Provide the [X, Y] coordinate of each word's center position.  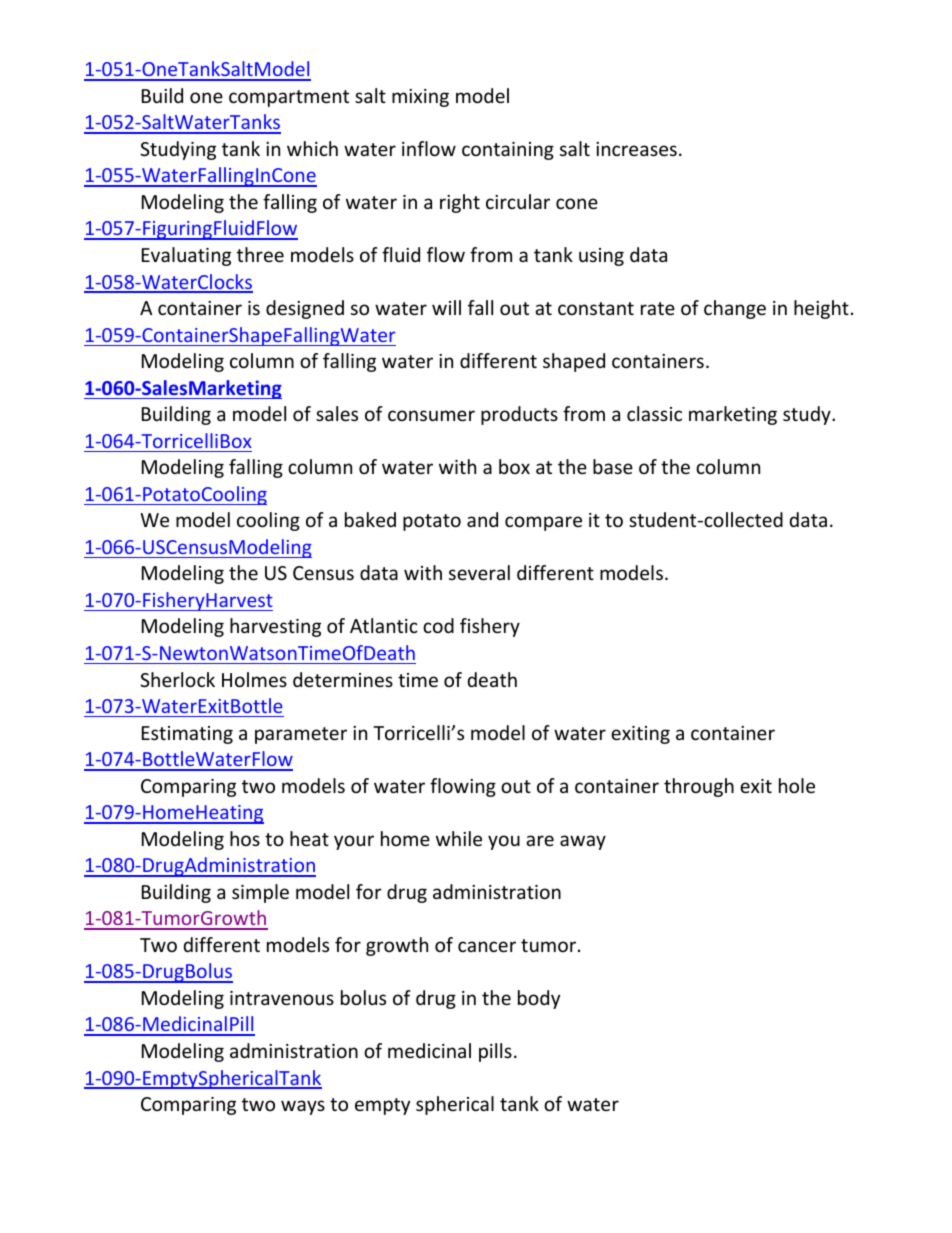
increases [636, 149]
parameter [301, 735]
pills [495, 1052]
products [519, 415]
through [699, 787]
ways [303, 1107]
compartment [289, 98]
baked [370, 519]
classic [654, 413]
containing [508, 151]
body [539, 999]
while [459, 838]
